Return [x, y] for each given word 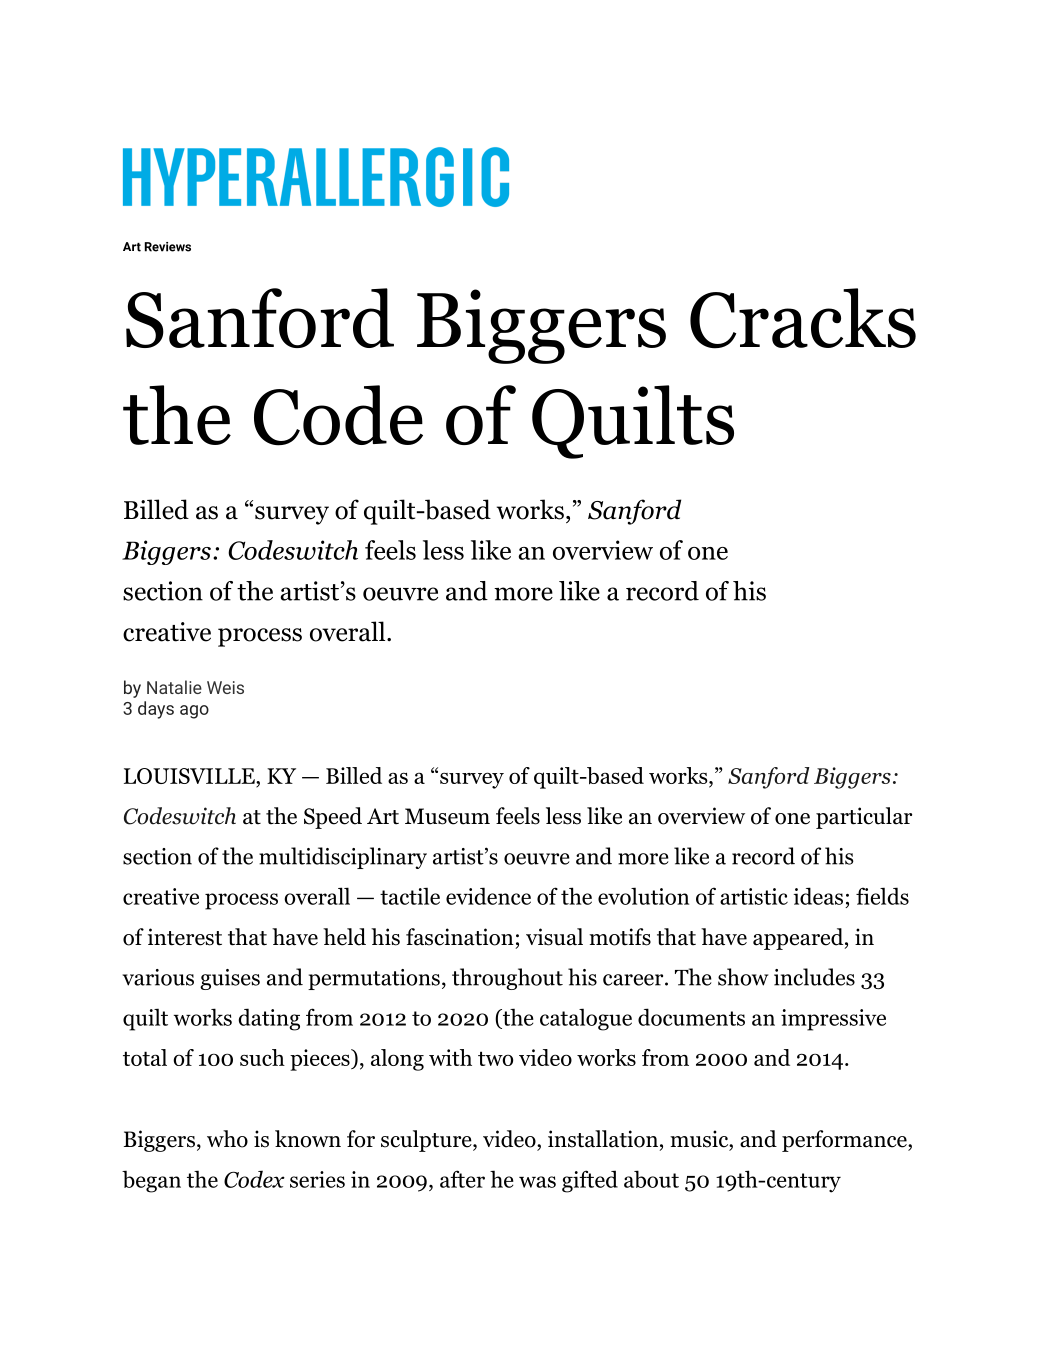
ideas [818, 896]
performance [845, 1141]
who [227, 1139]
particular [864, 818]
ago [194, 712]
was [537, 1182]
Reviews [168, 247]
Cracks [803, 318]
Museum [447, 816]
